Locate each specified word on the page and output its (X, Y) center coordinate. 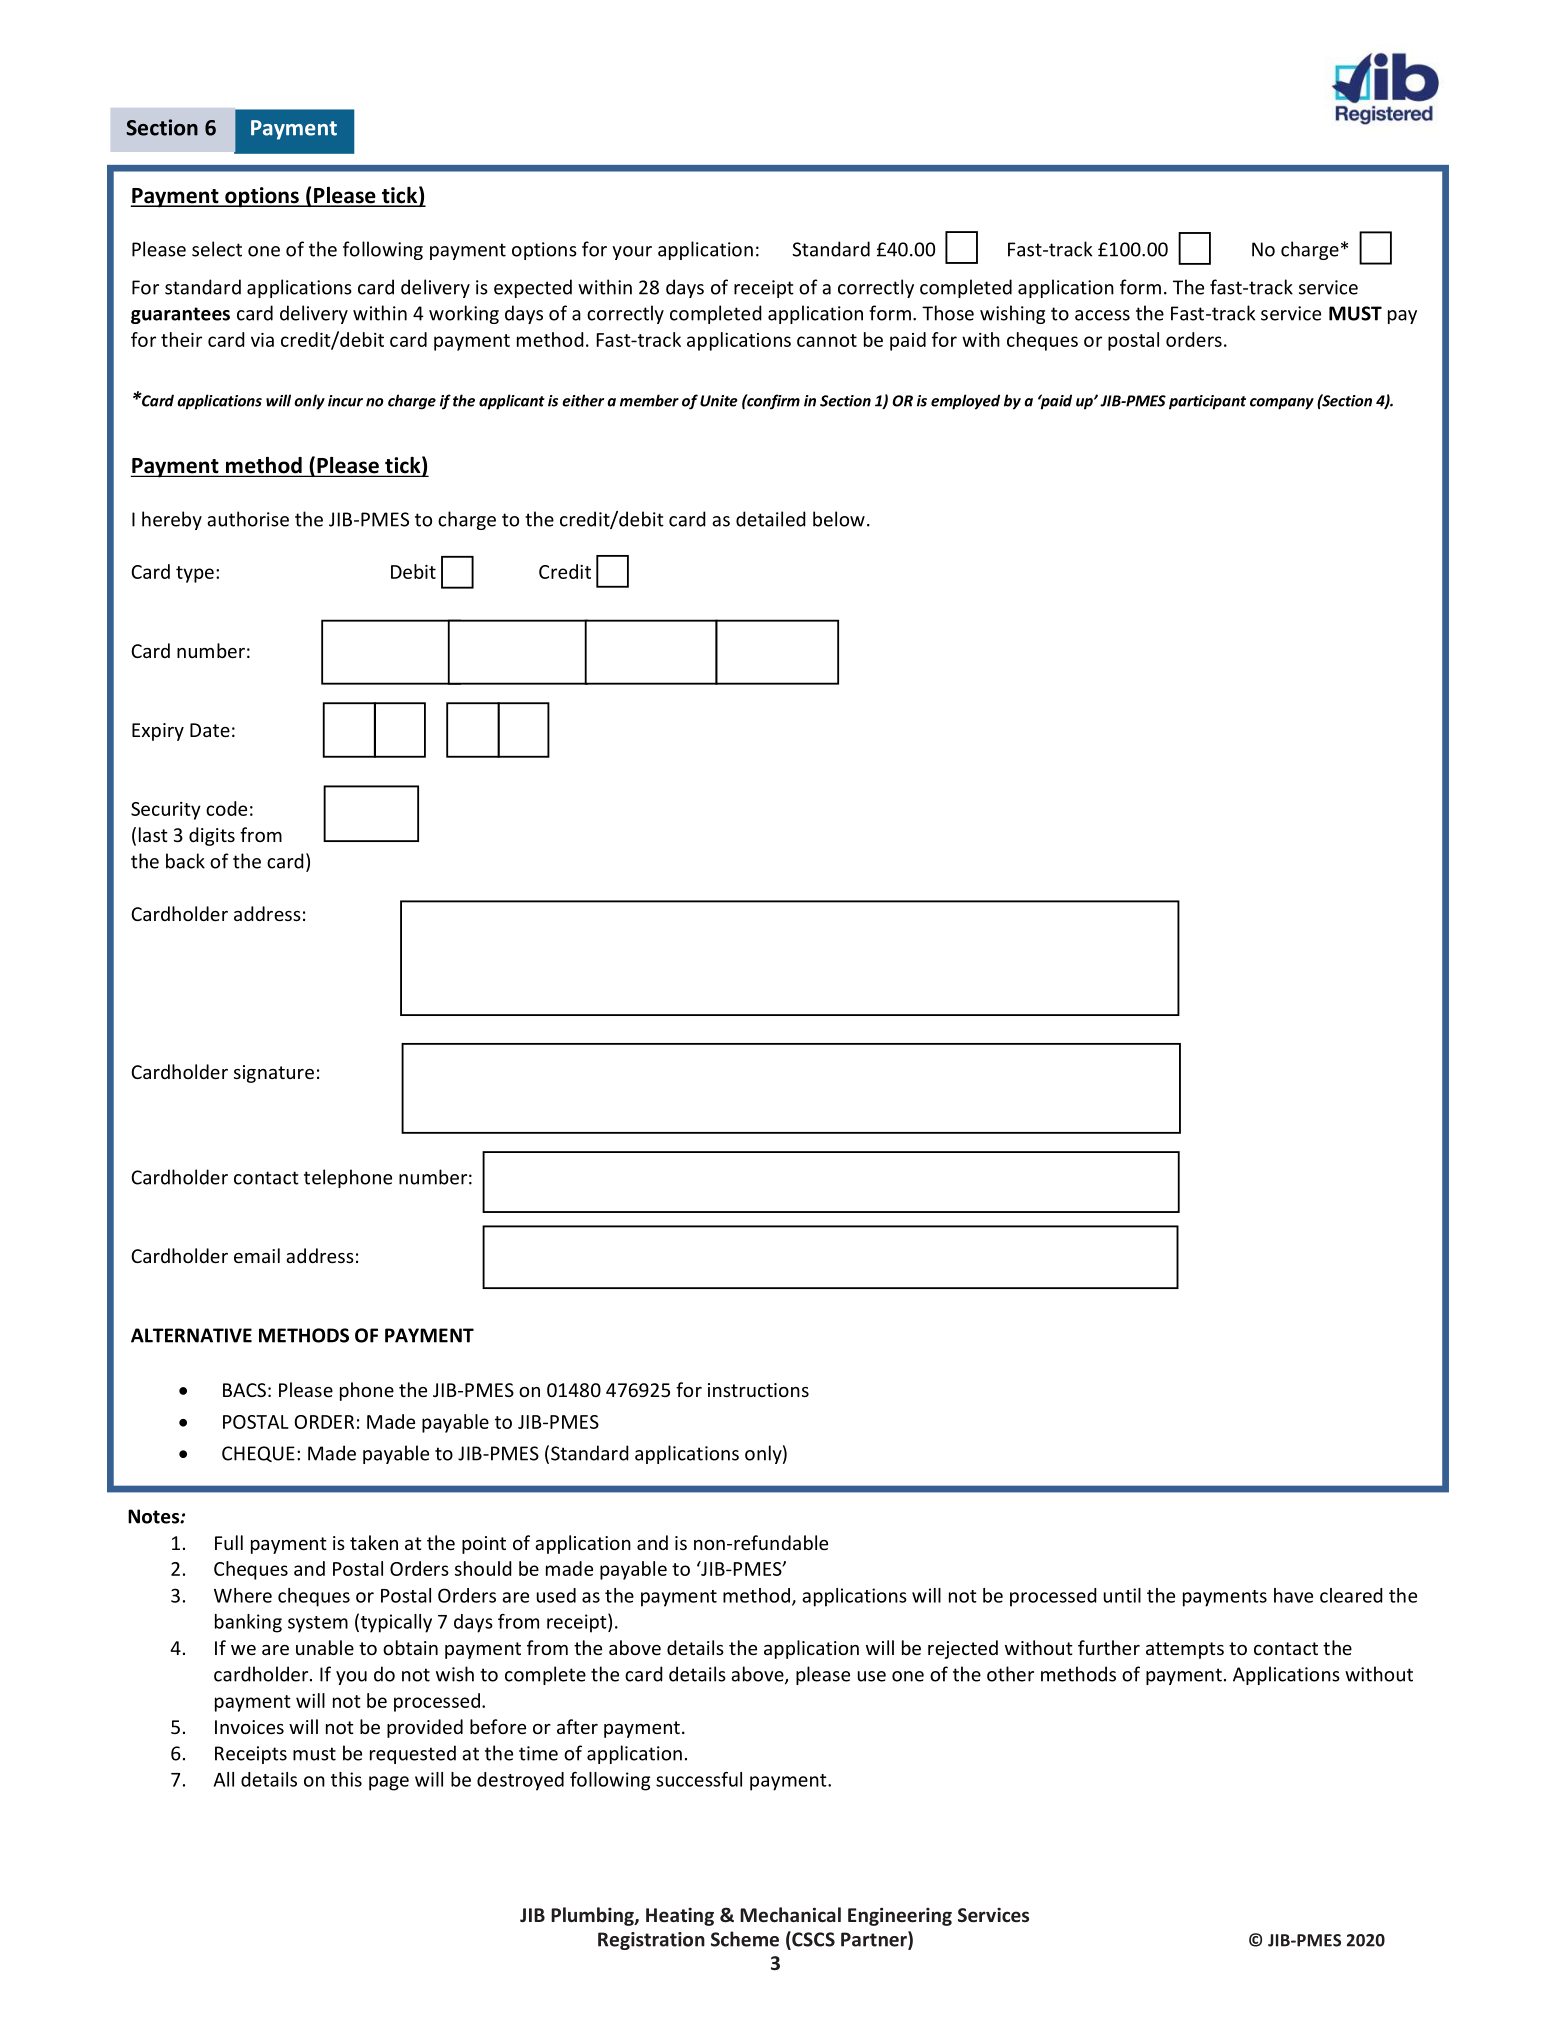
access (1102, 315)
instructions (758, 1390)
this (346, 1779)
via (262, 340)
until (1122, 1595)
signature (274, 1074)
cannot (827, 340)
